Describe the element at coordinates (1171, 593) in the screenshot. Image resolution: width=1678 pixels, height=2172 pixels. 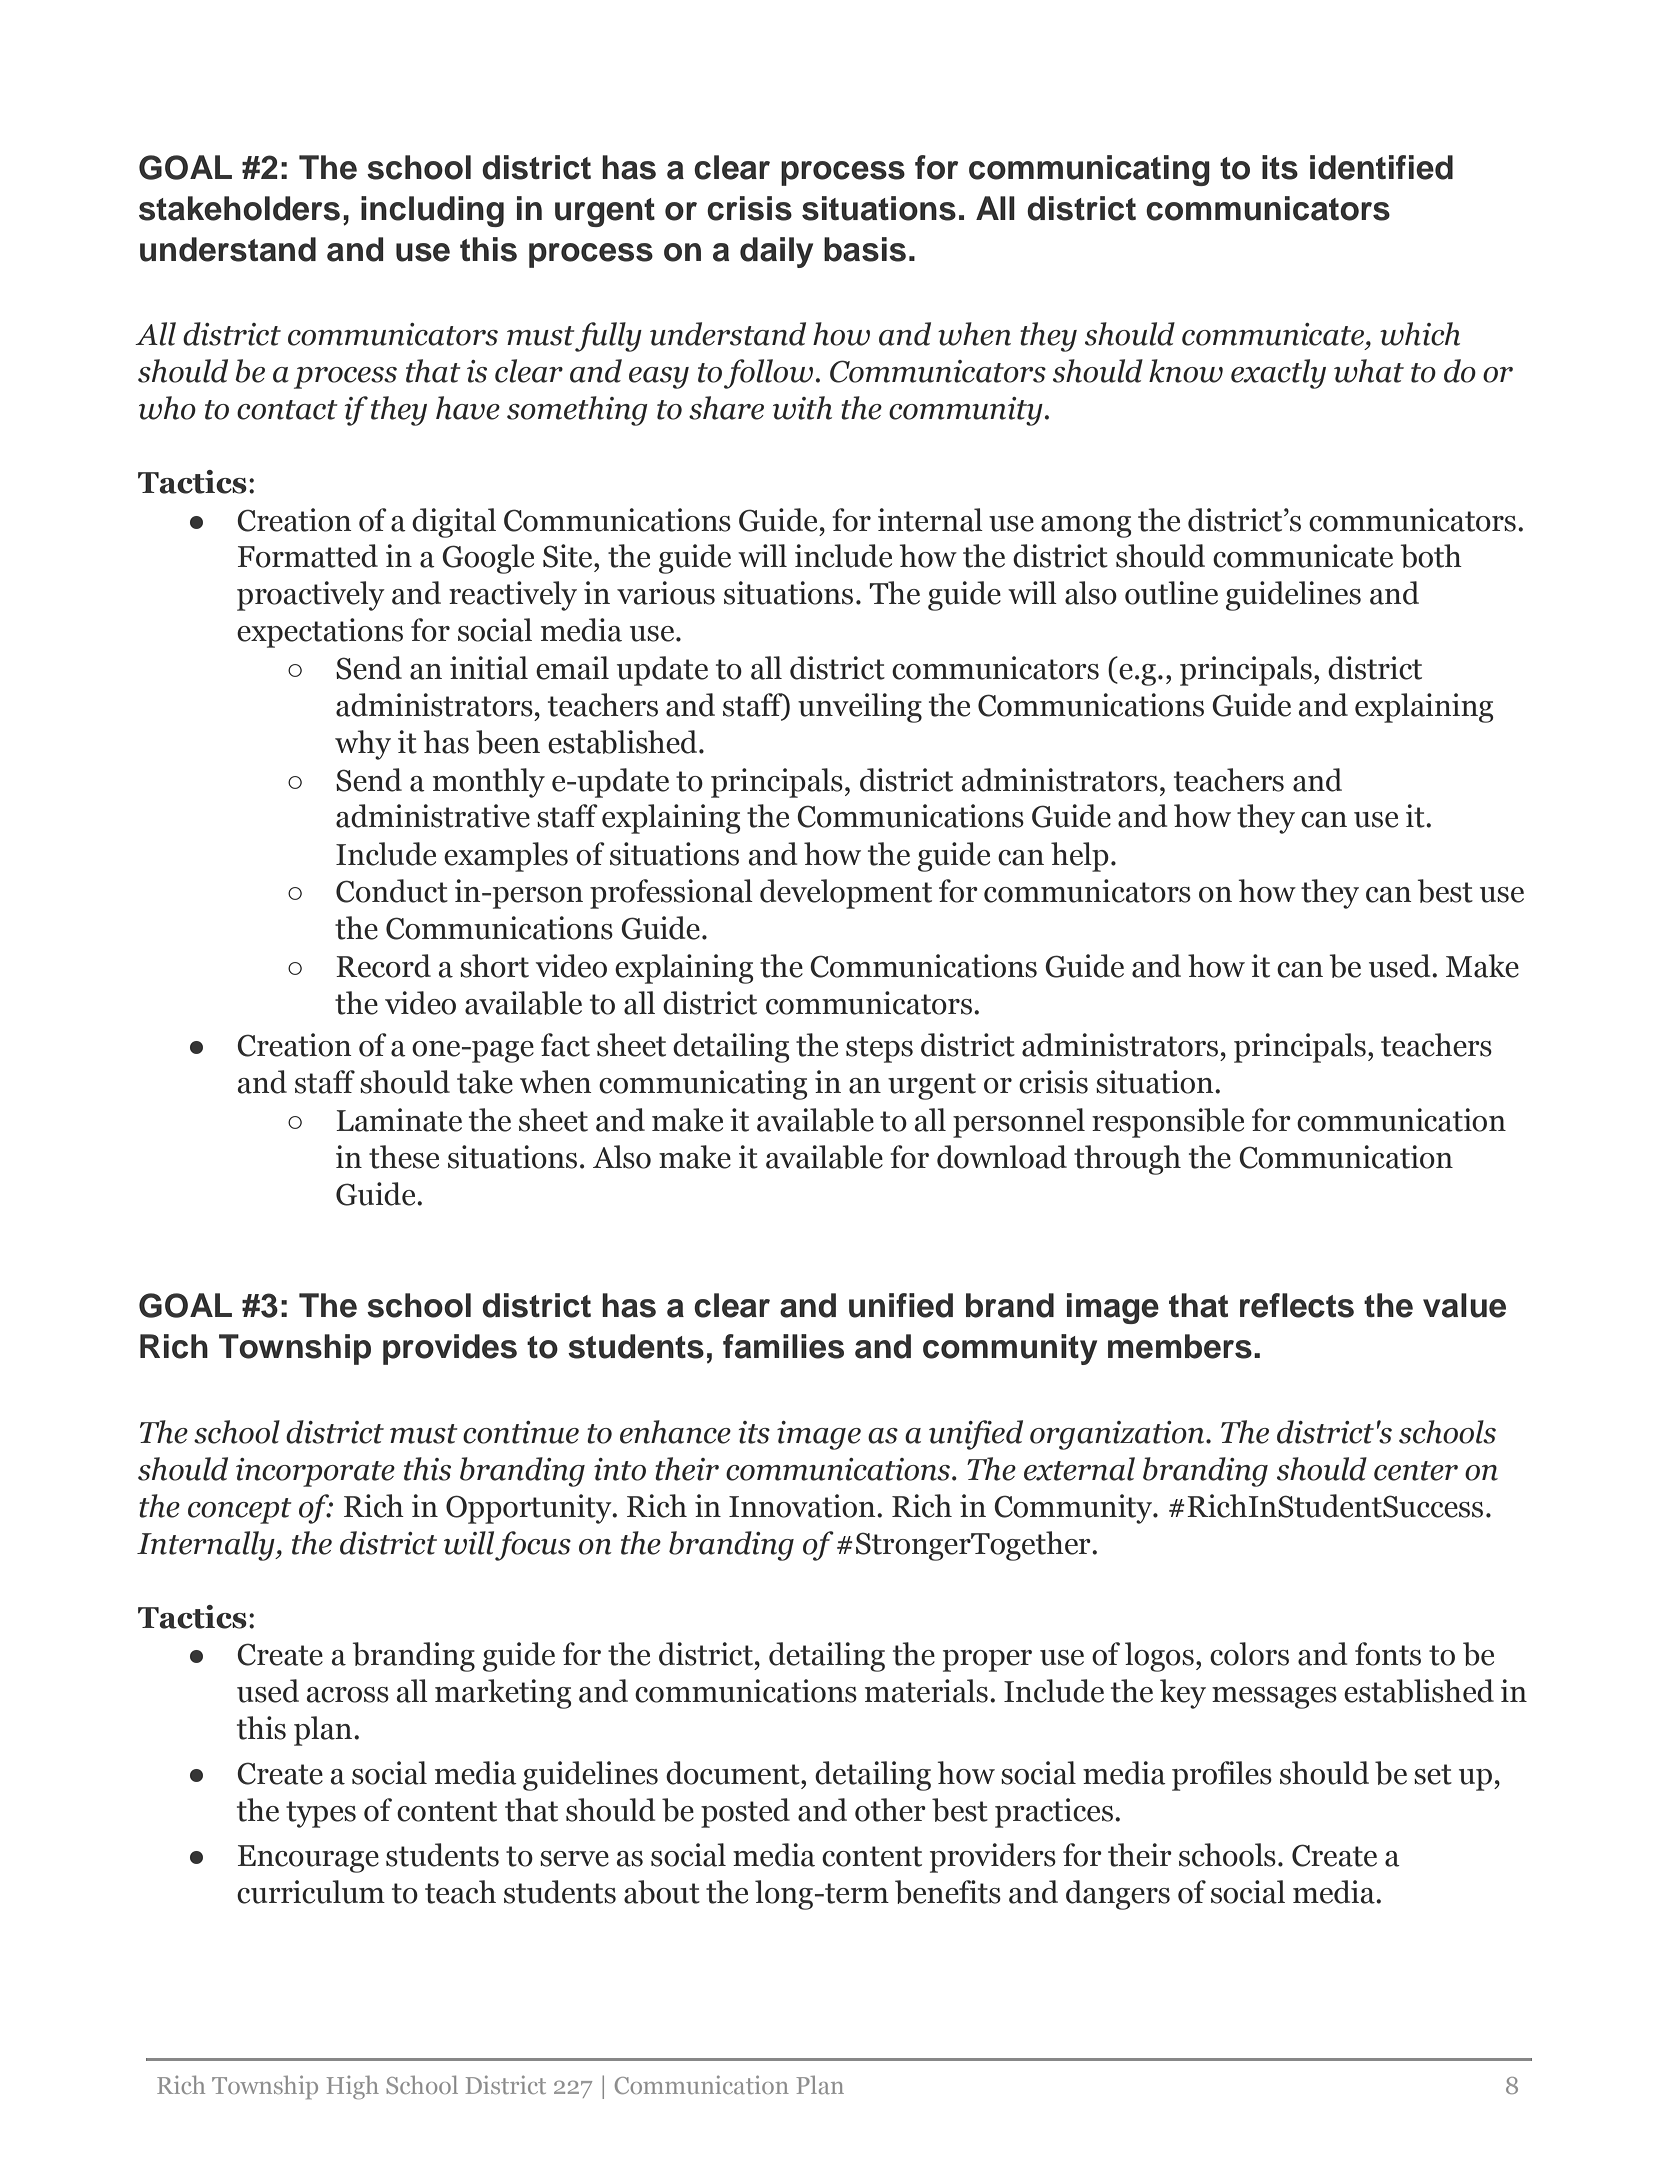
I see `outline` at that location.
